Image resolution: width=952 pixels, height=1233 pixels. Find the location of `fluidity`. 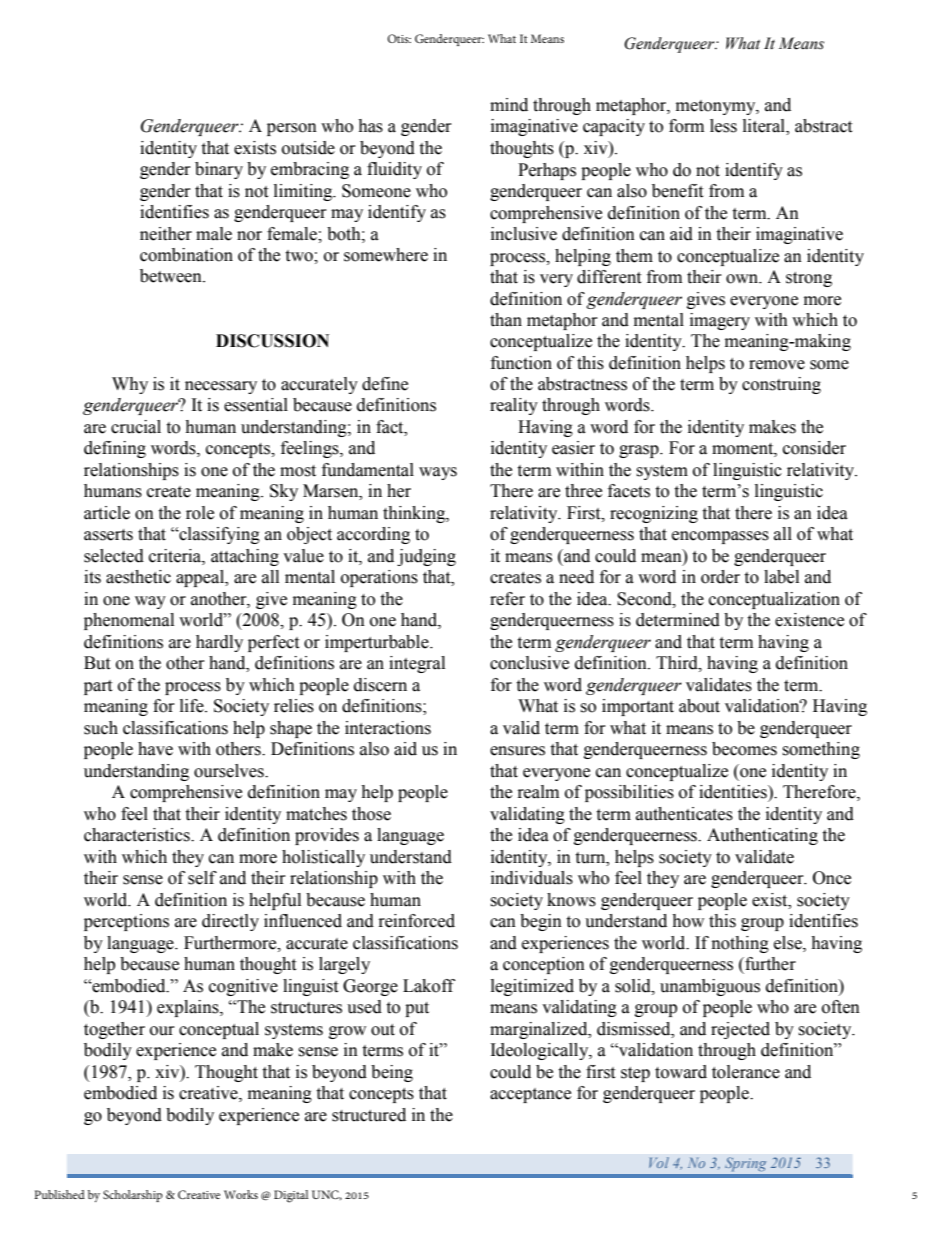

fluidity is located at coordinates (394, 170).
